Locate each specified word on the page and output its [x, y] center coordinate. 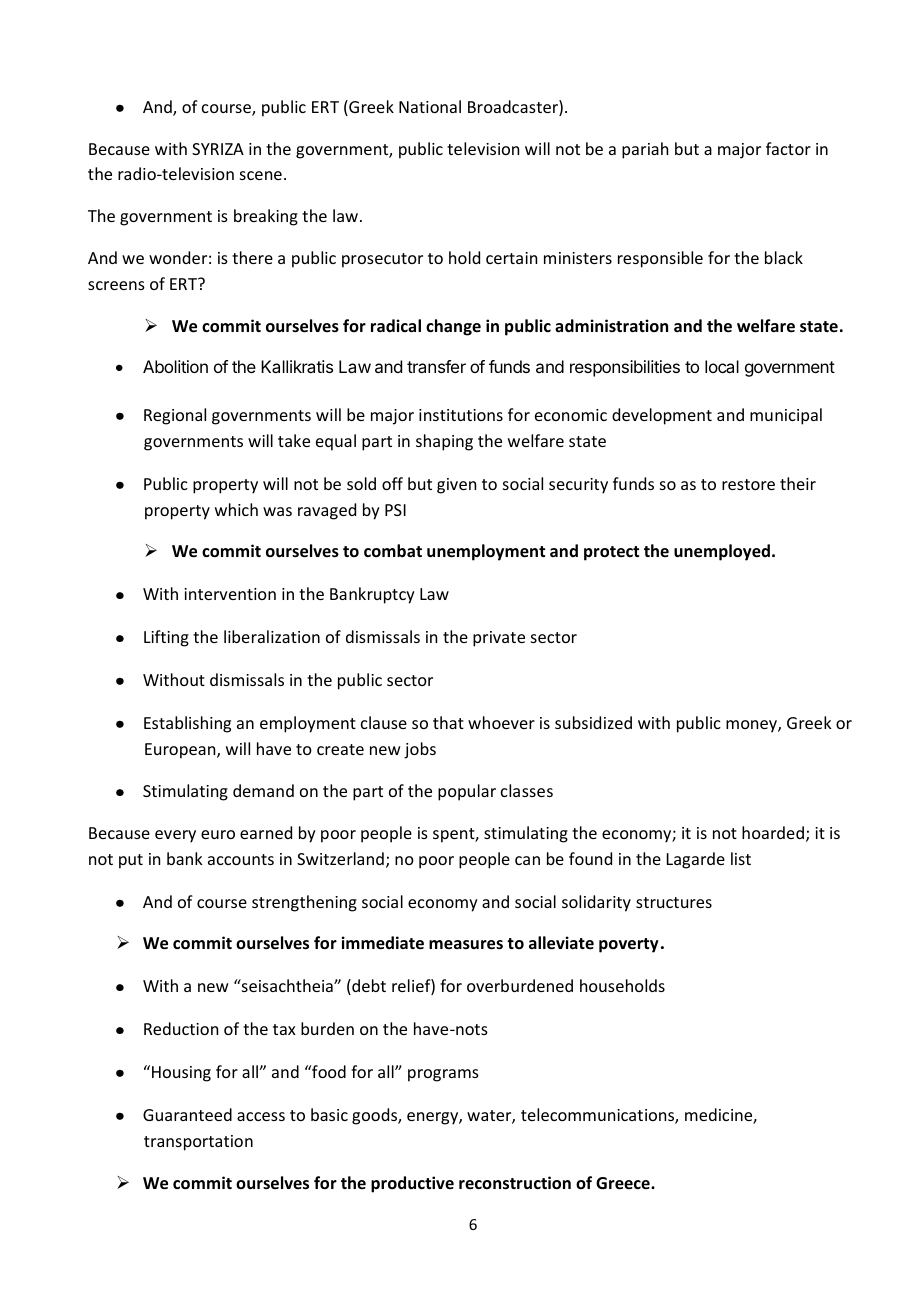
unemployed [722, 552]
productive [412, 1184]
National [430, 106]
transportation [198, 1143]
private [499, 639]
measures [466, 945]
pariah [645, 150]
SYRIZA [218, 149]
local [722, 366]
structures [674, 902]
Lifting [166, 638]
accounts [241, 859]
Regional [175, 416]
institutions [461, 415]
